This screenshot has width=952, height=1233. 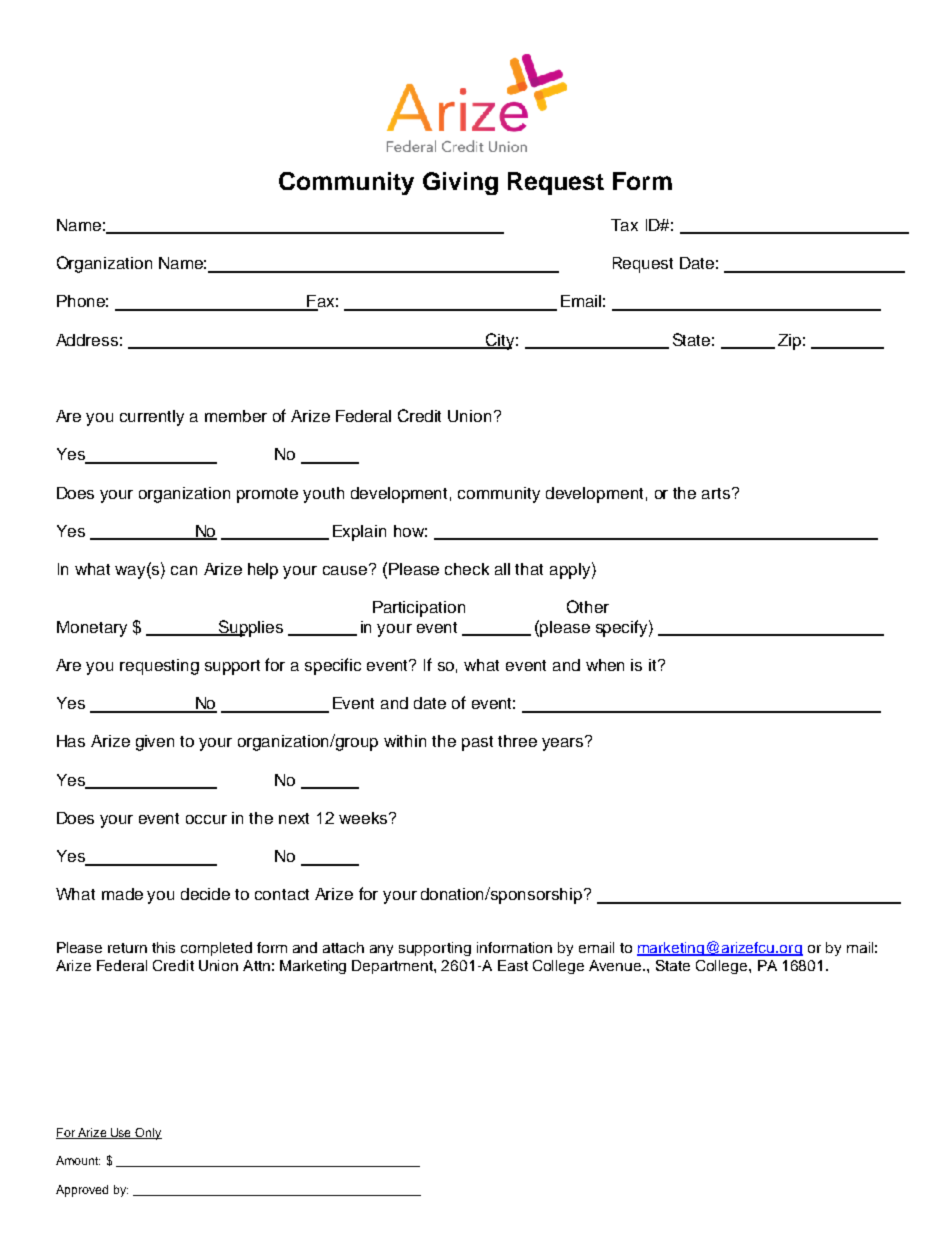 I want to click on Tax, so click(x=624, y=225).
